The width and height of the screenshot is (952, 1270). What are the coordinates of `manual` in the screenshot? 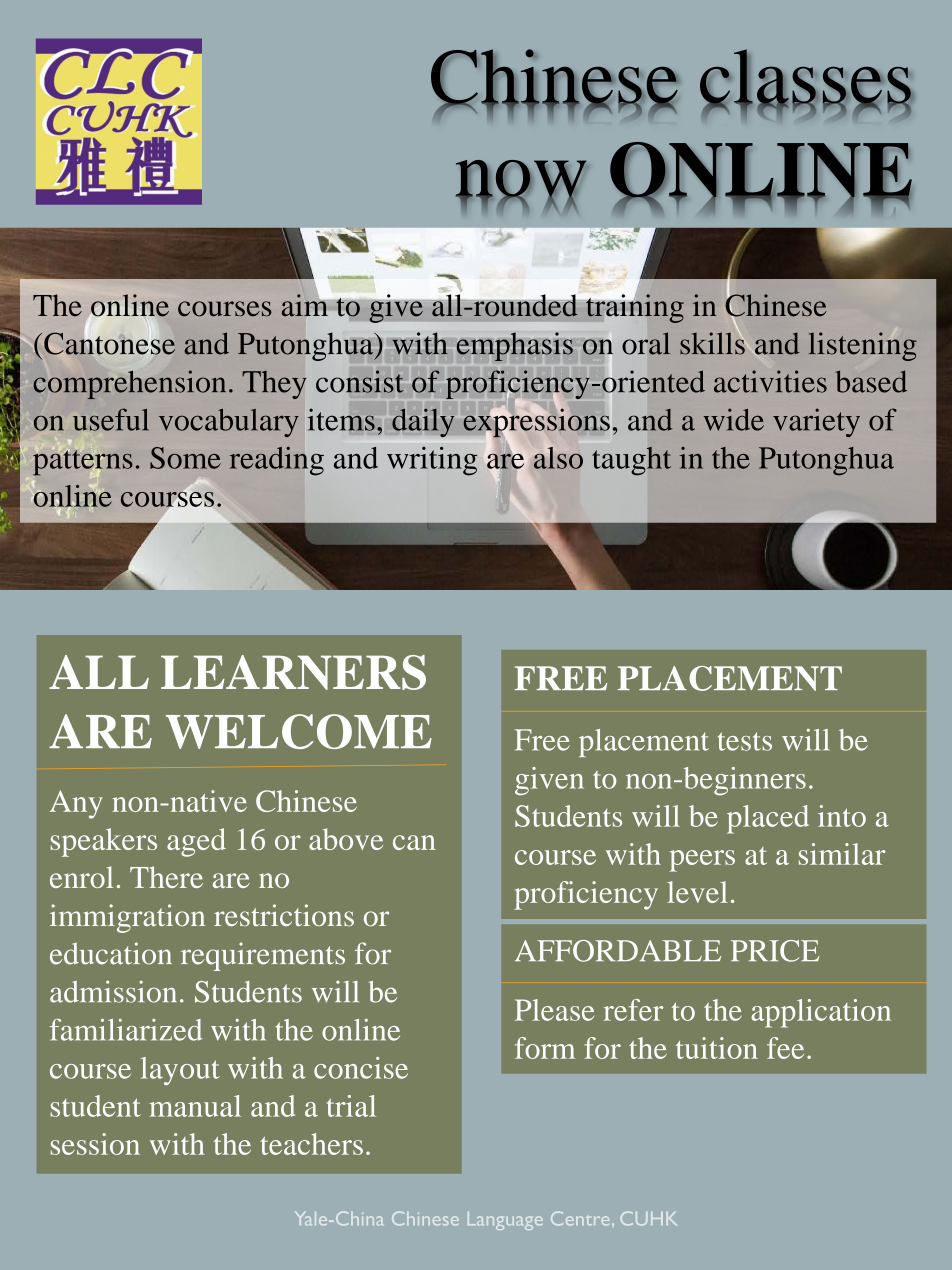 It's located at (195, 1106).
